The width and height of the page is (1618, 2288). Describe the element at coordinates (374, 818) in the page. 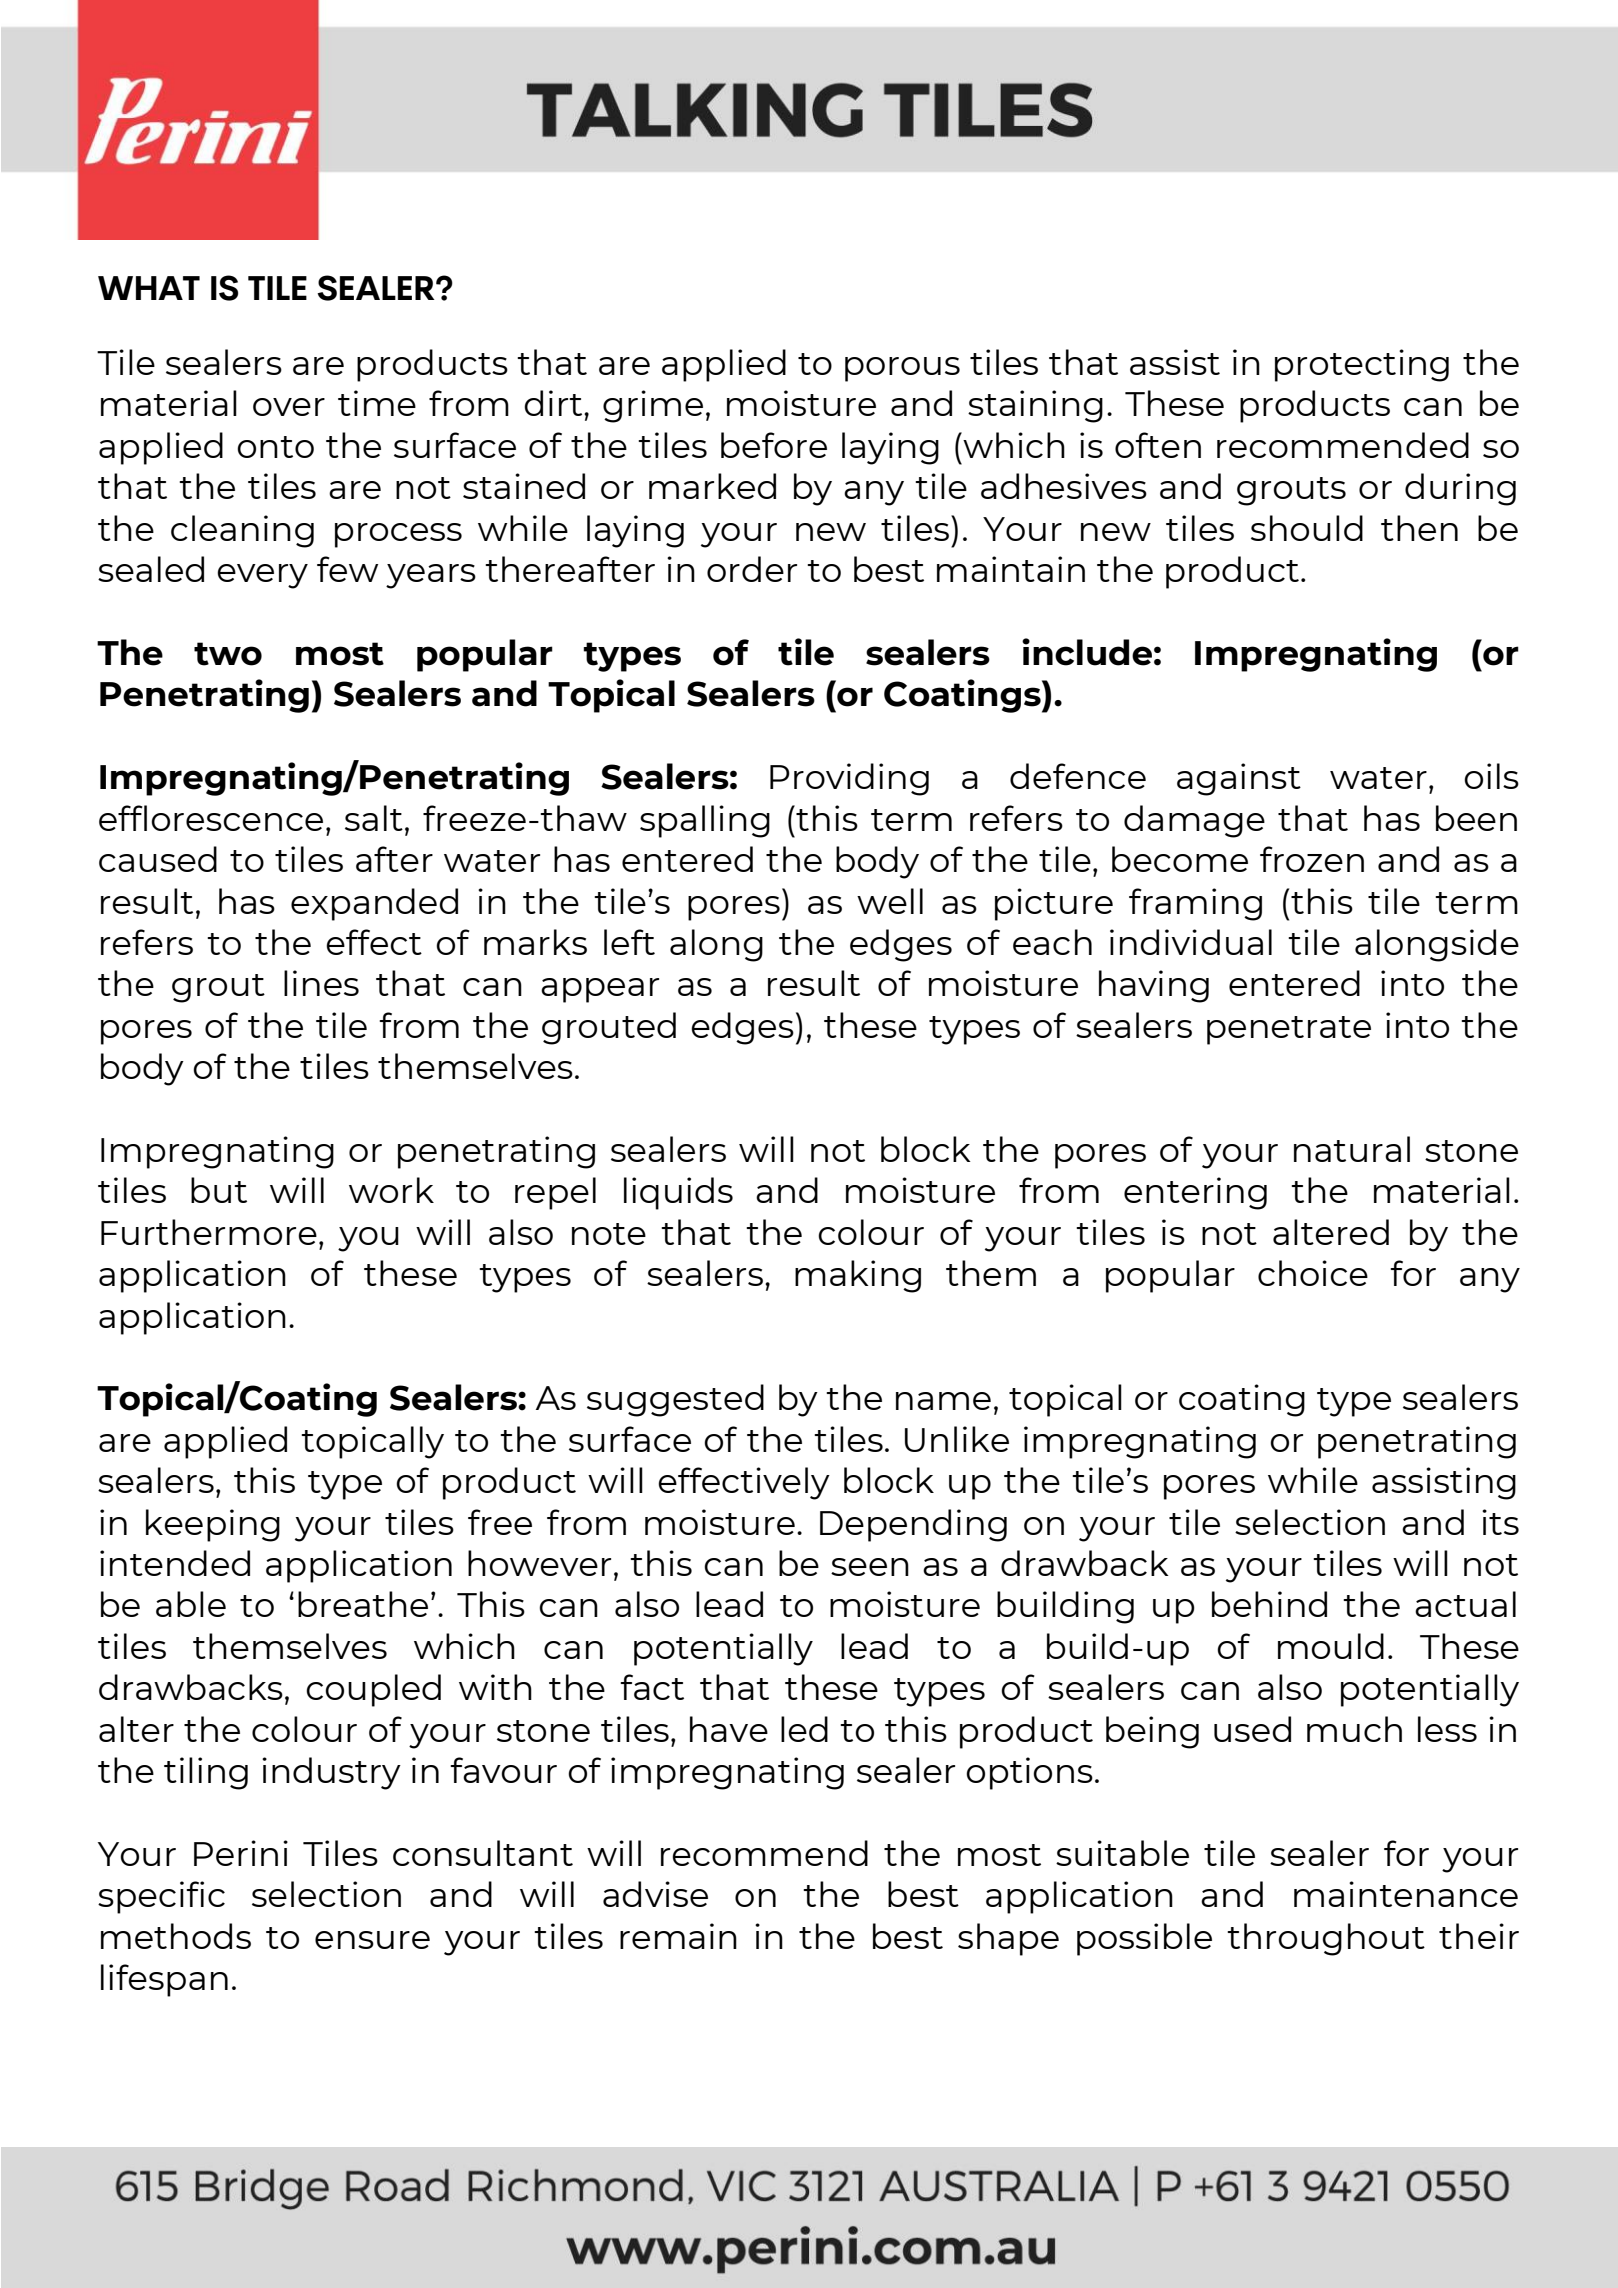

I see `salt` at that location.
